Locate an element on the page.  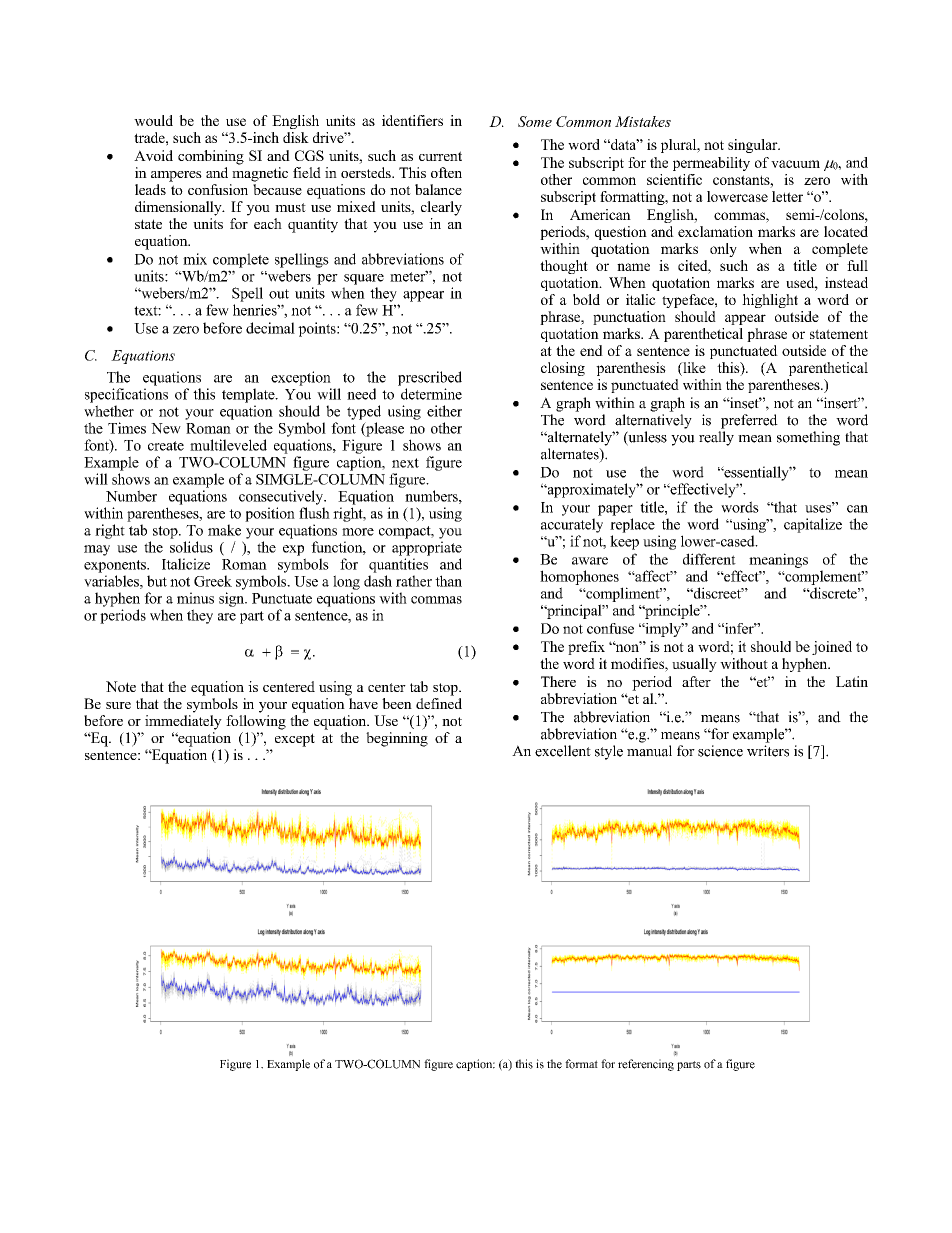
referencing is located at coordinates (646, 1065).
